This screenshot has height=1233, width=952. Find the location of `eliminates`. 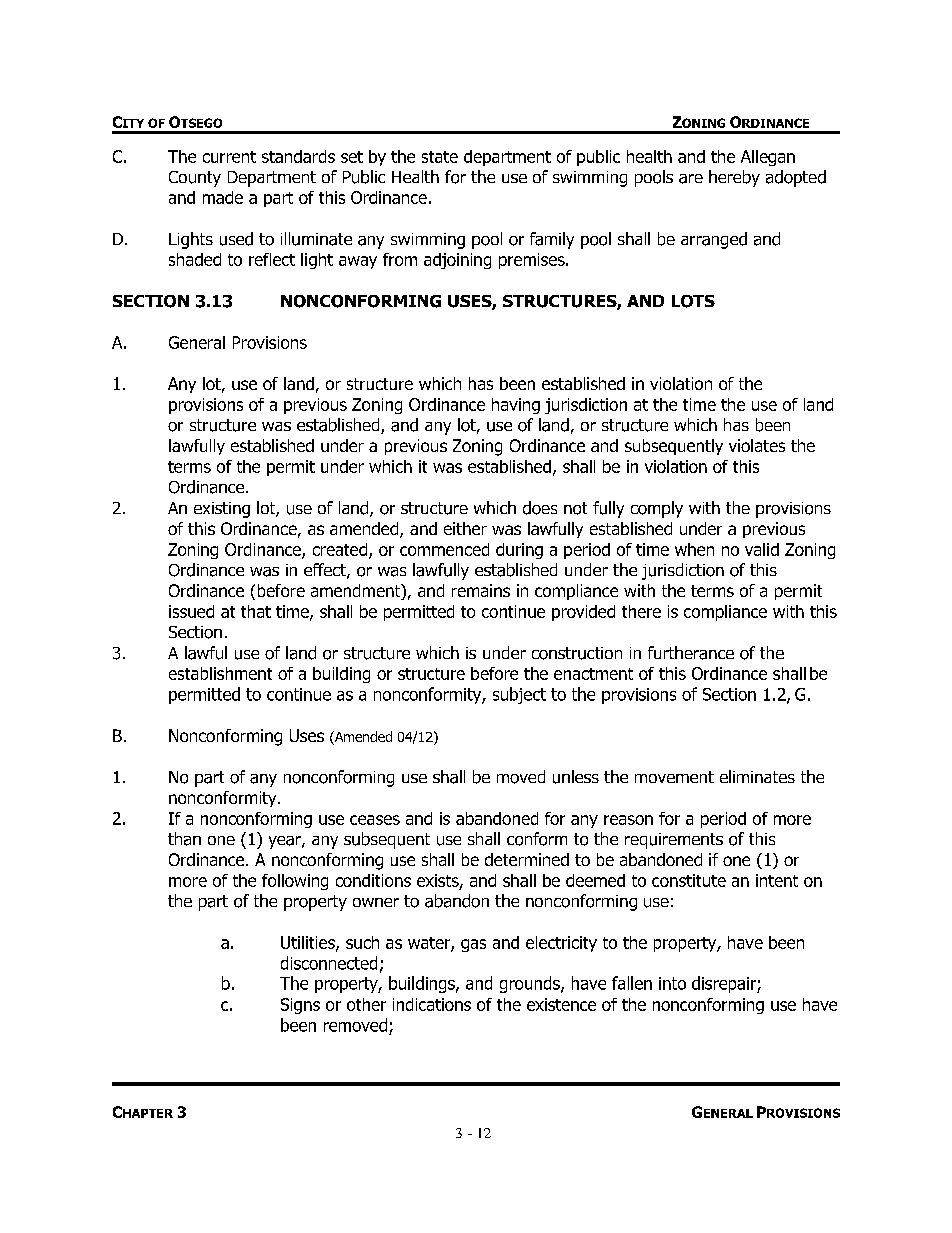

eliminates is located at coordinates (757, 776).
